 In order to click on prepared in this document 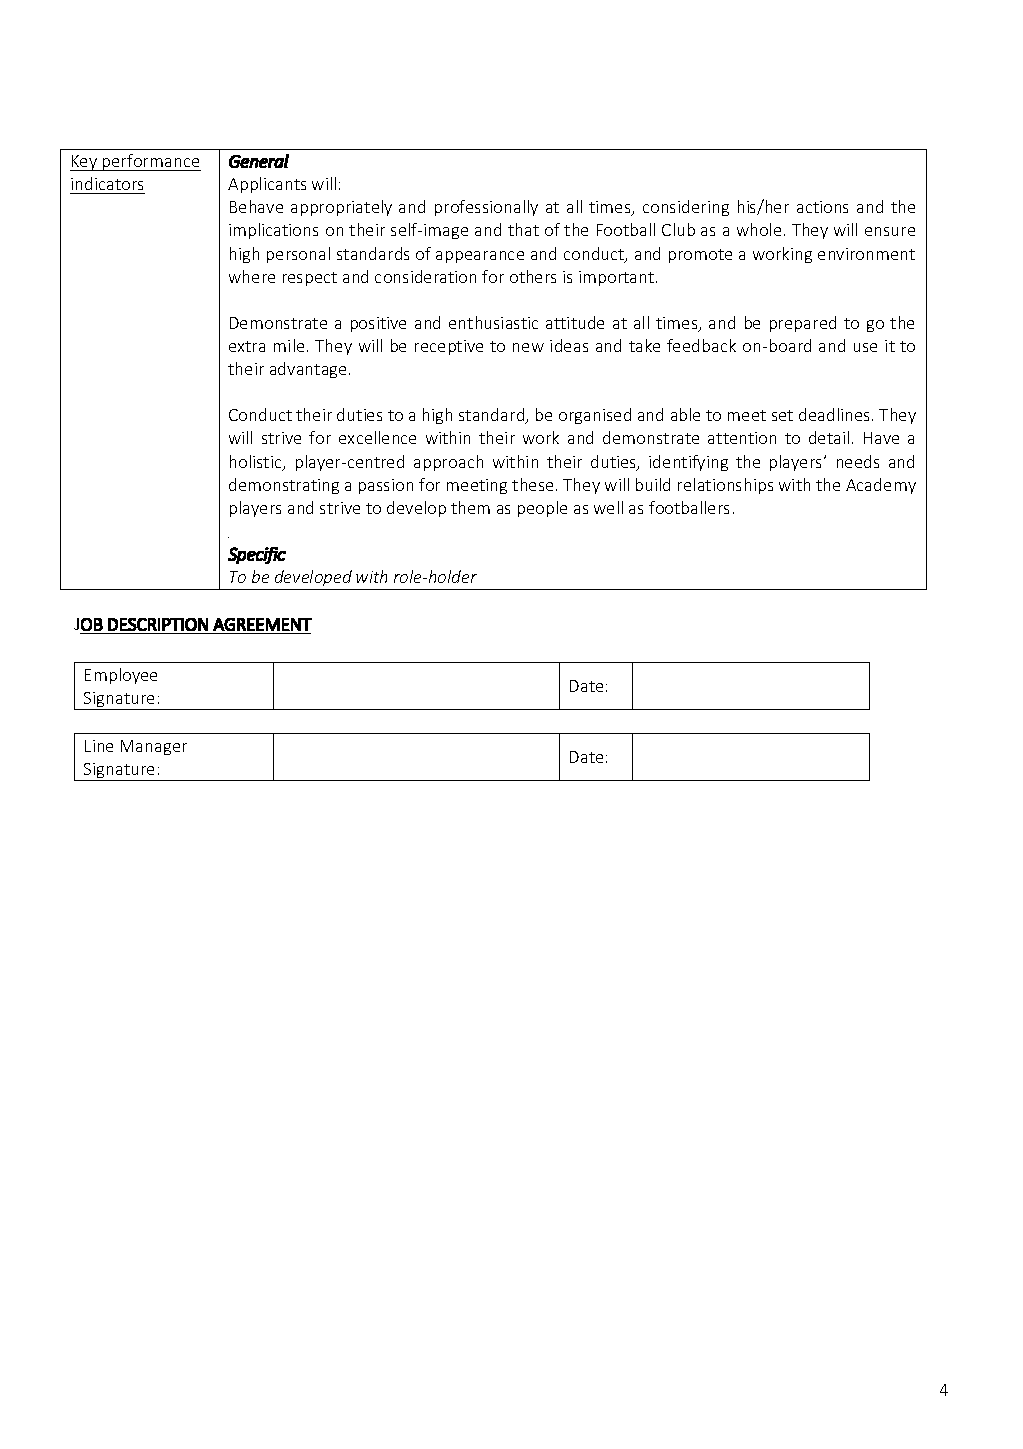, I will do `click(803, 324)`.
